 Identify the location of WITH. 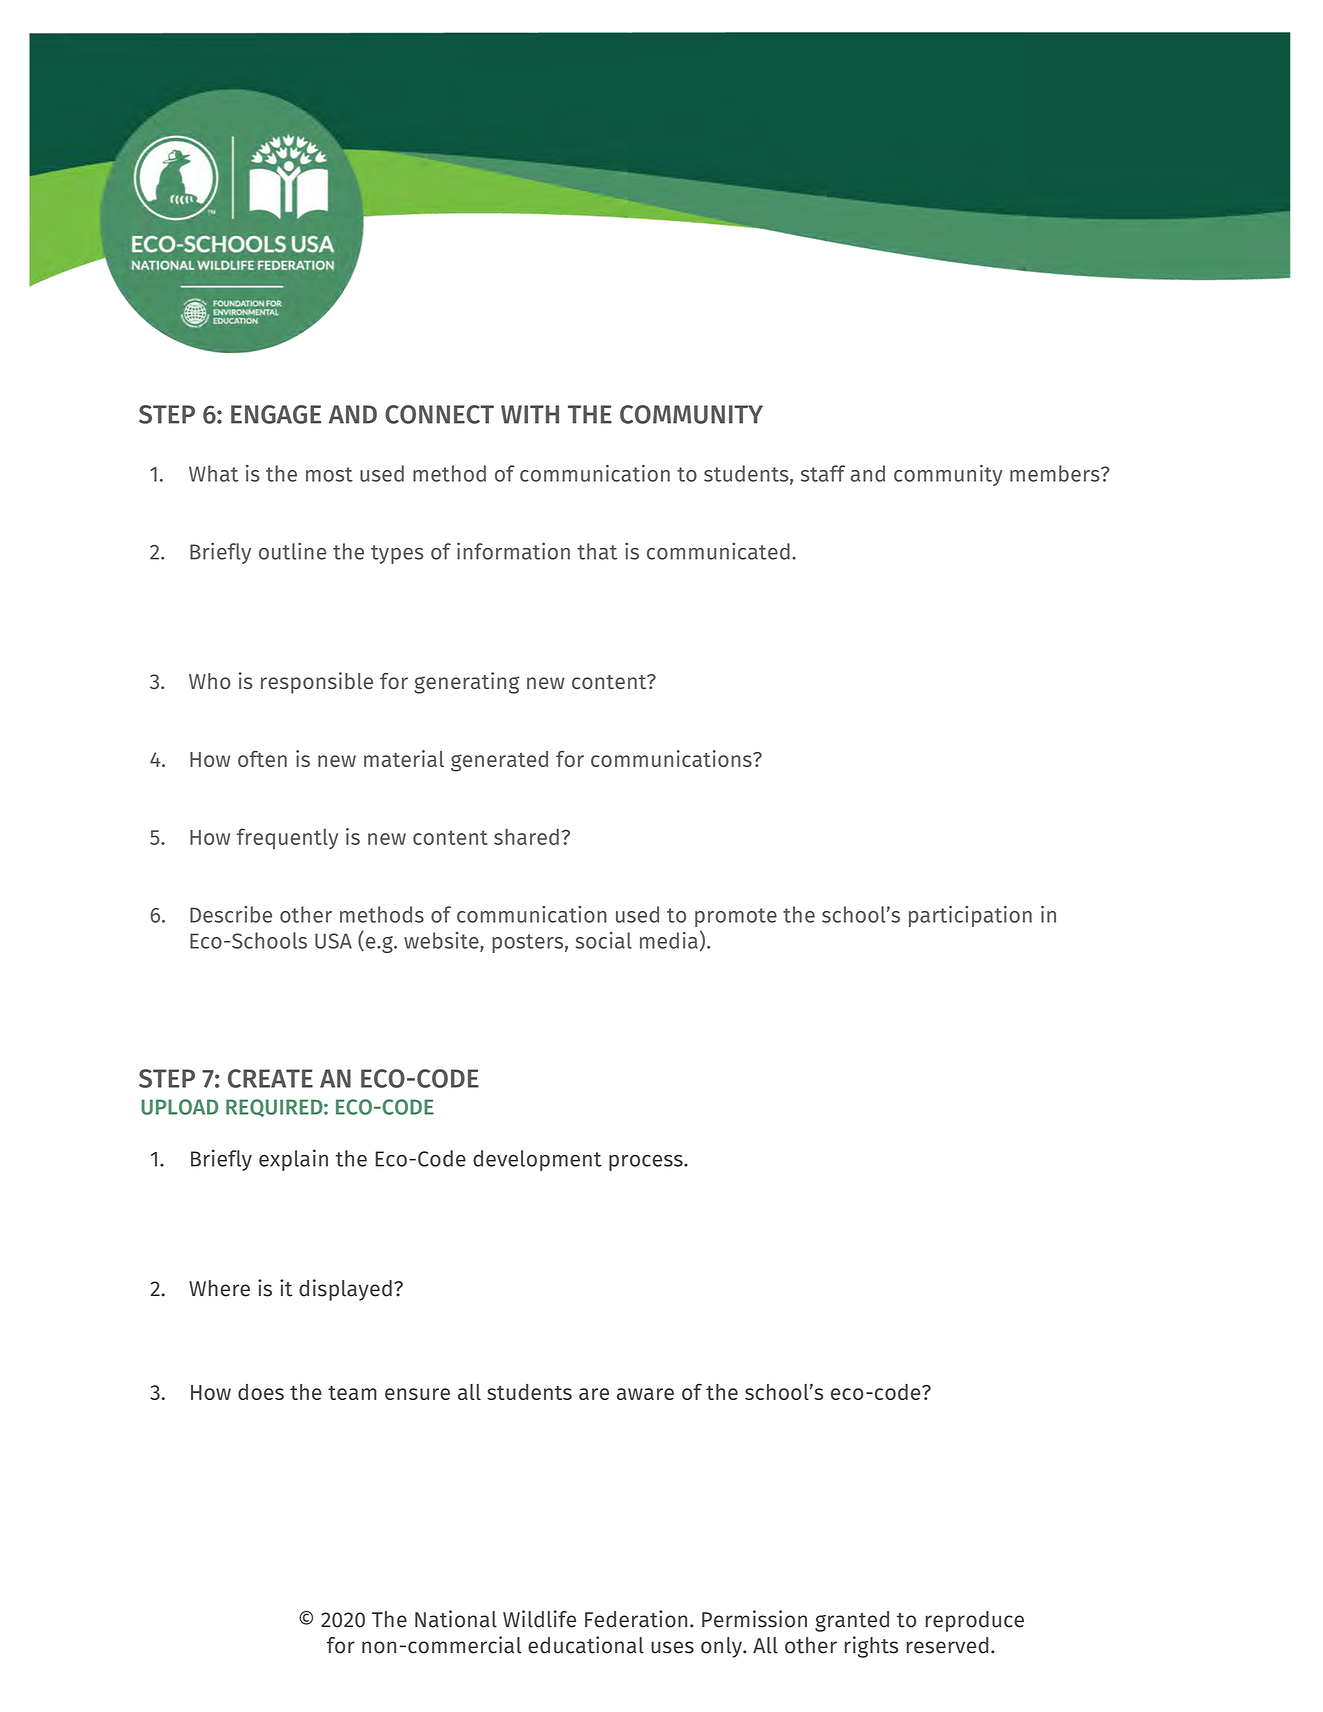
(530, 414).
